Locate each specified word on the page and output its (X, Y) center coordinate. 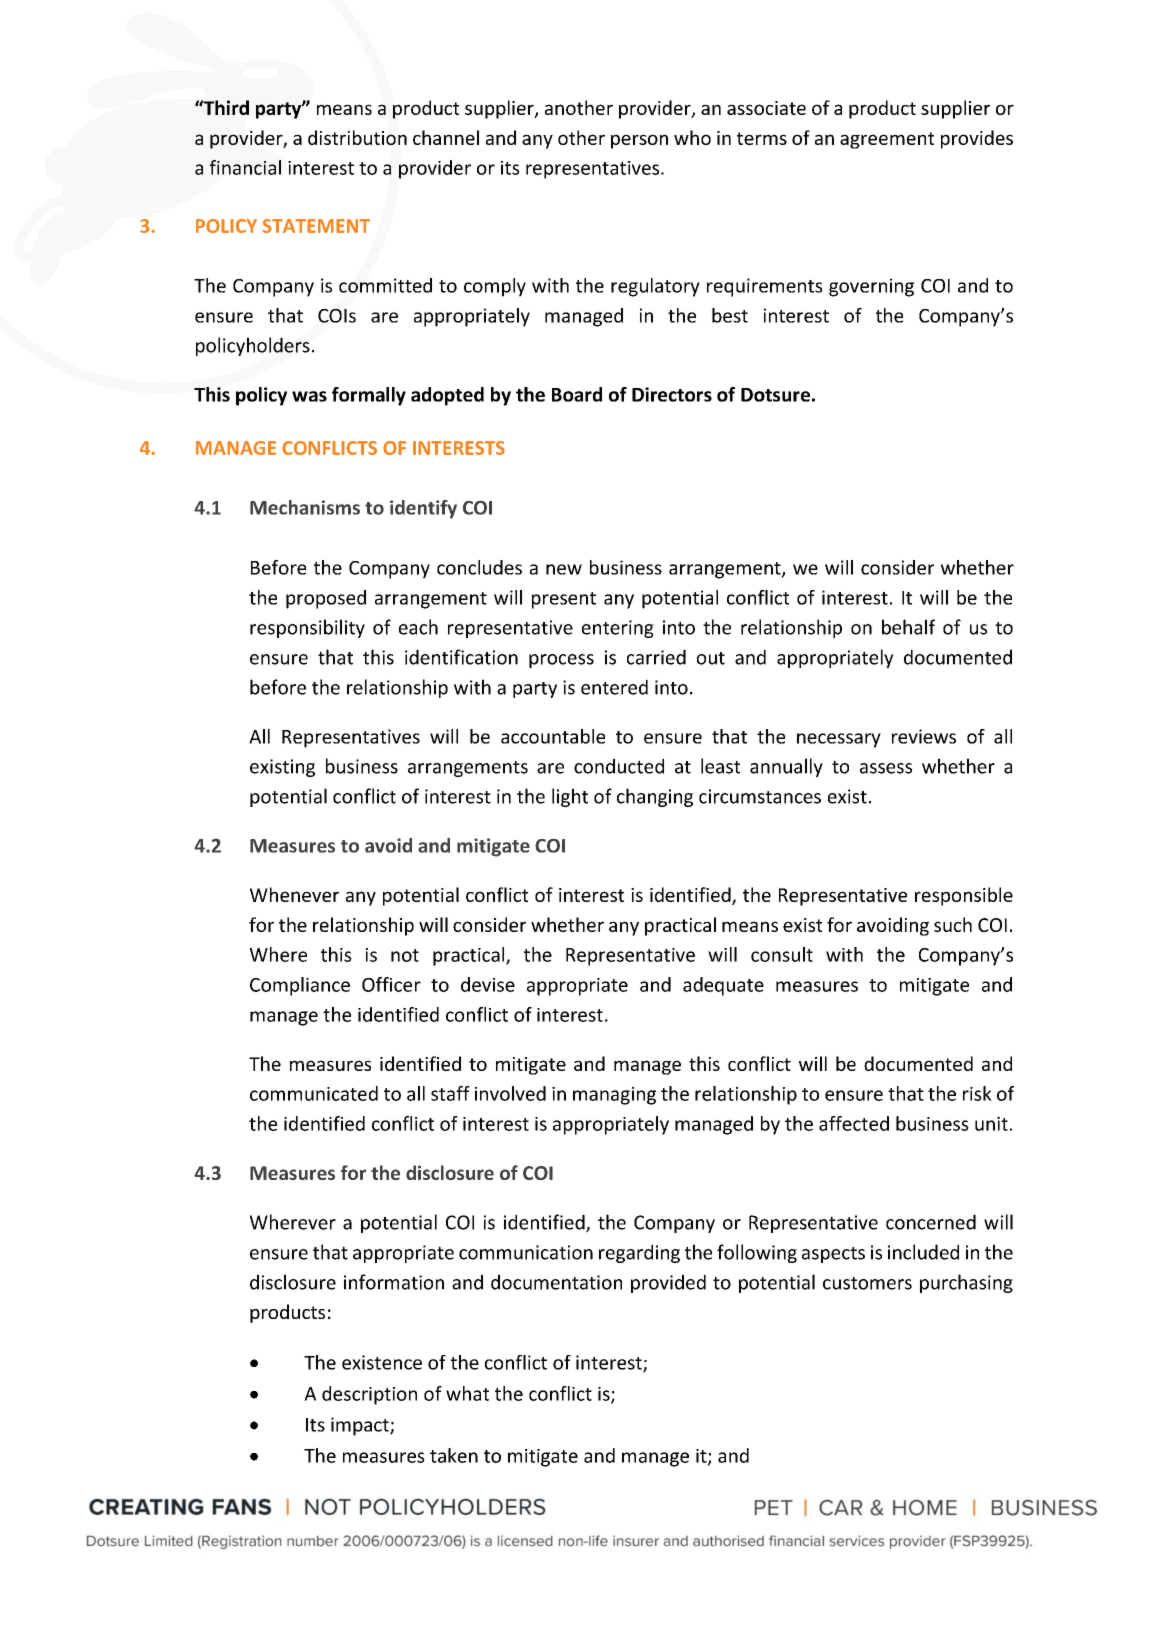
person (639, 141)
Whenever (294, 894)
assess (886, 768)
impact (361, 1426)
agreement (887, 140)
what (467, 1393)
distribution (357, 137)
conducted (619, 766)
